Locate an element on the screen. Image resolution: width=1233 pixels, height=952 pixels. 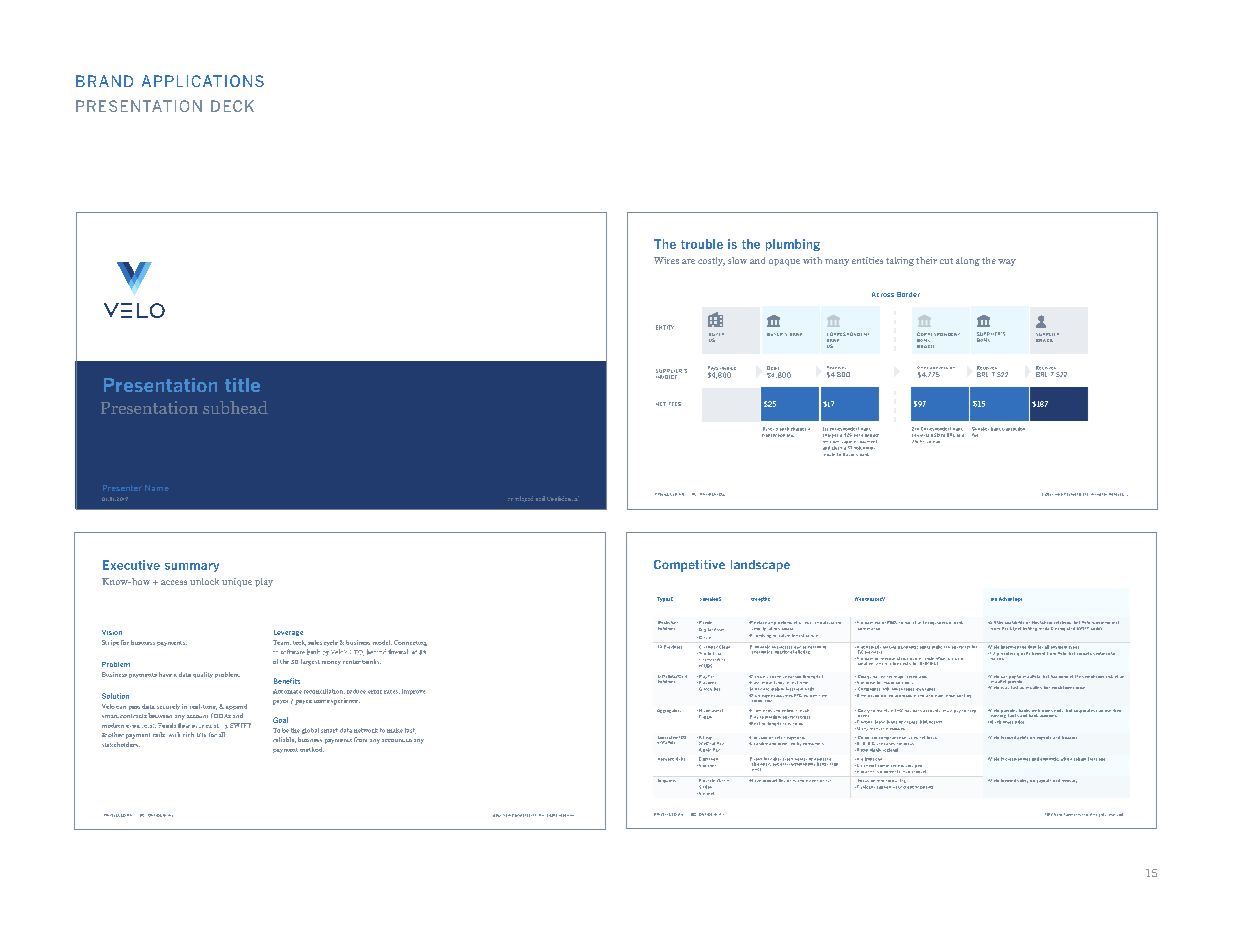
subhead is located at coordinates (235, 407).
